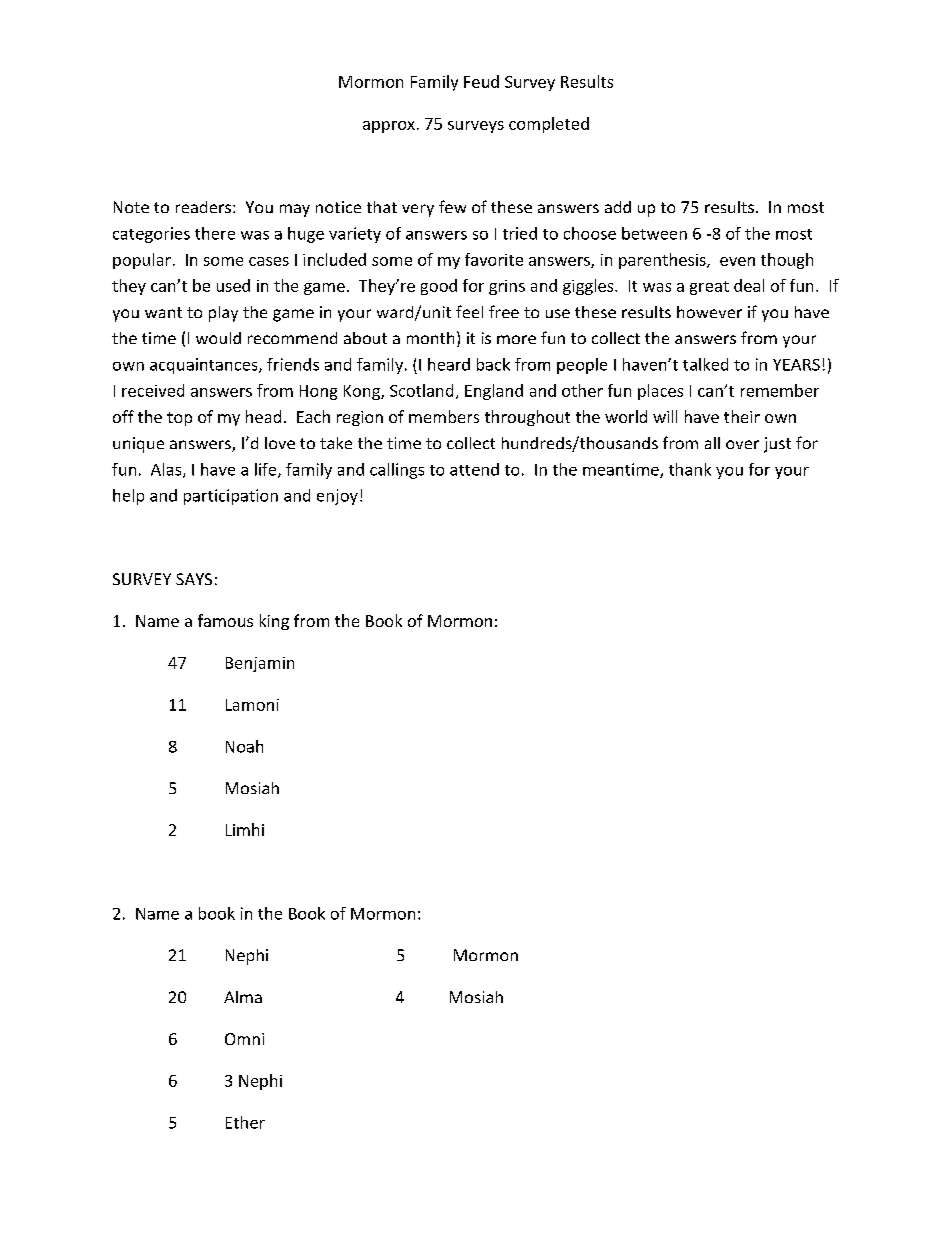 This screenshot has height=1233, width=952. What do you see at coordinates (244, 1039) in the screenshot?
I see `Omni` at bounding box center [244, 1039].
